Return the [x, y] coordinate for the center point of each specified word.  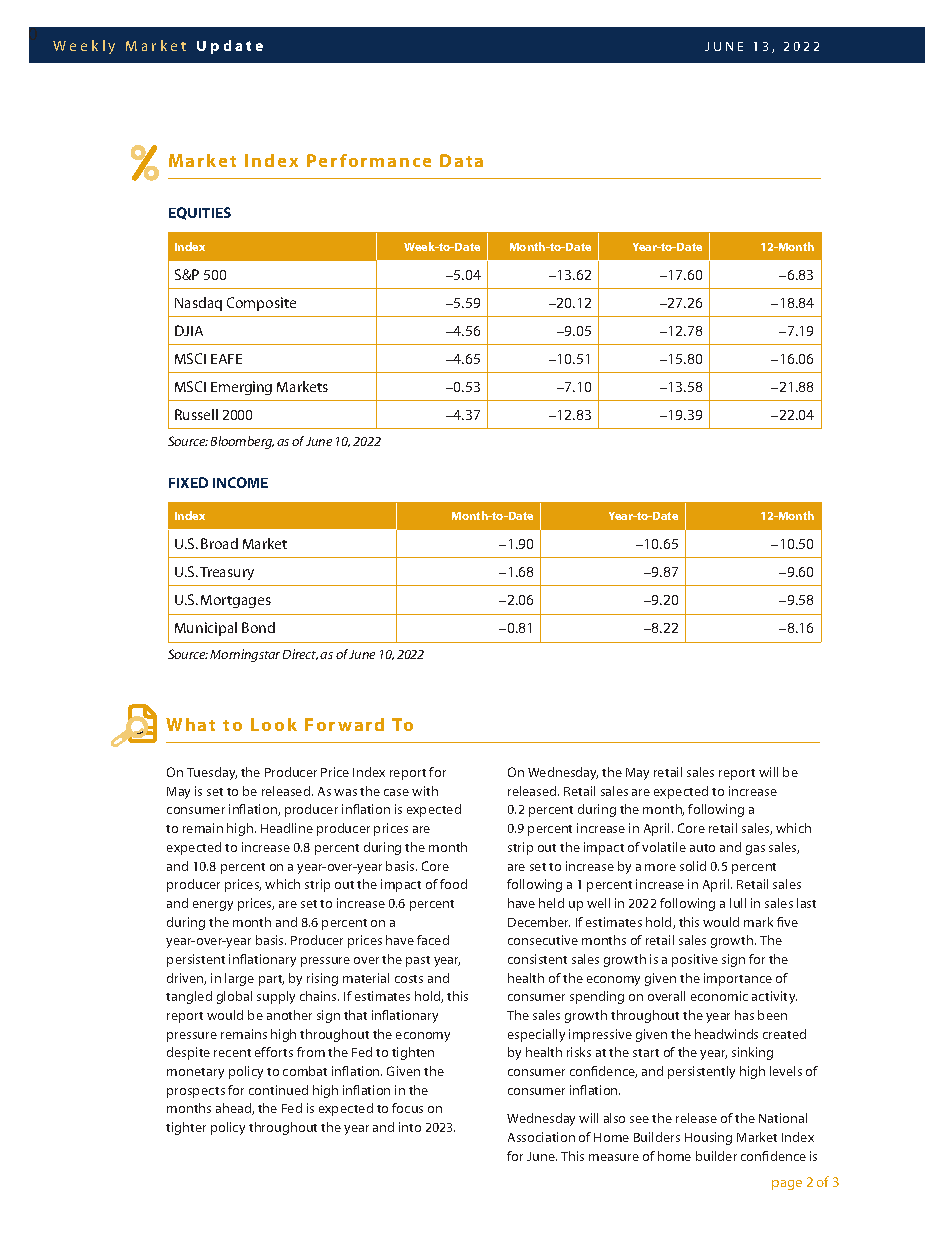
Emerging [241, 388]
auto [702, 848]
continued [278, 1090]
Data [461, 160]
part [271, 980]
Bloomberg [242, 442]
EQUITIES [200, 213]
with [425, 791]
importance [738, 979]
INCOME [240, 482]
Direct [300, 654]
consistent [537, 959]
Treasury [227, 573]
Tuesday [212, 773]
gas [755, 850]
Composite [261, 304]
